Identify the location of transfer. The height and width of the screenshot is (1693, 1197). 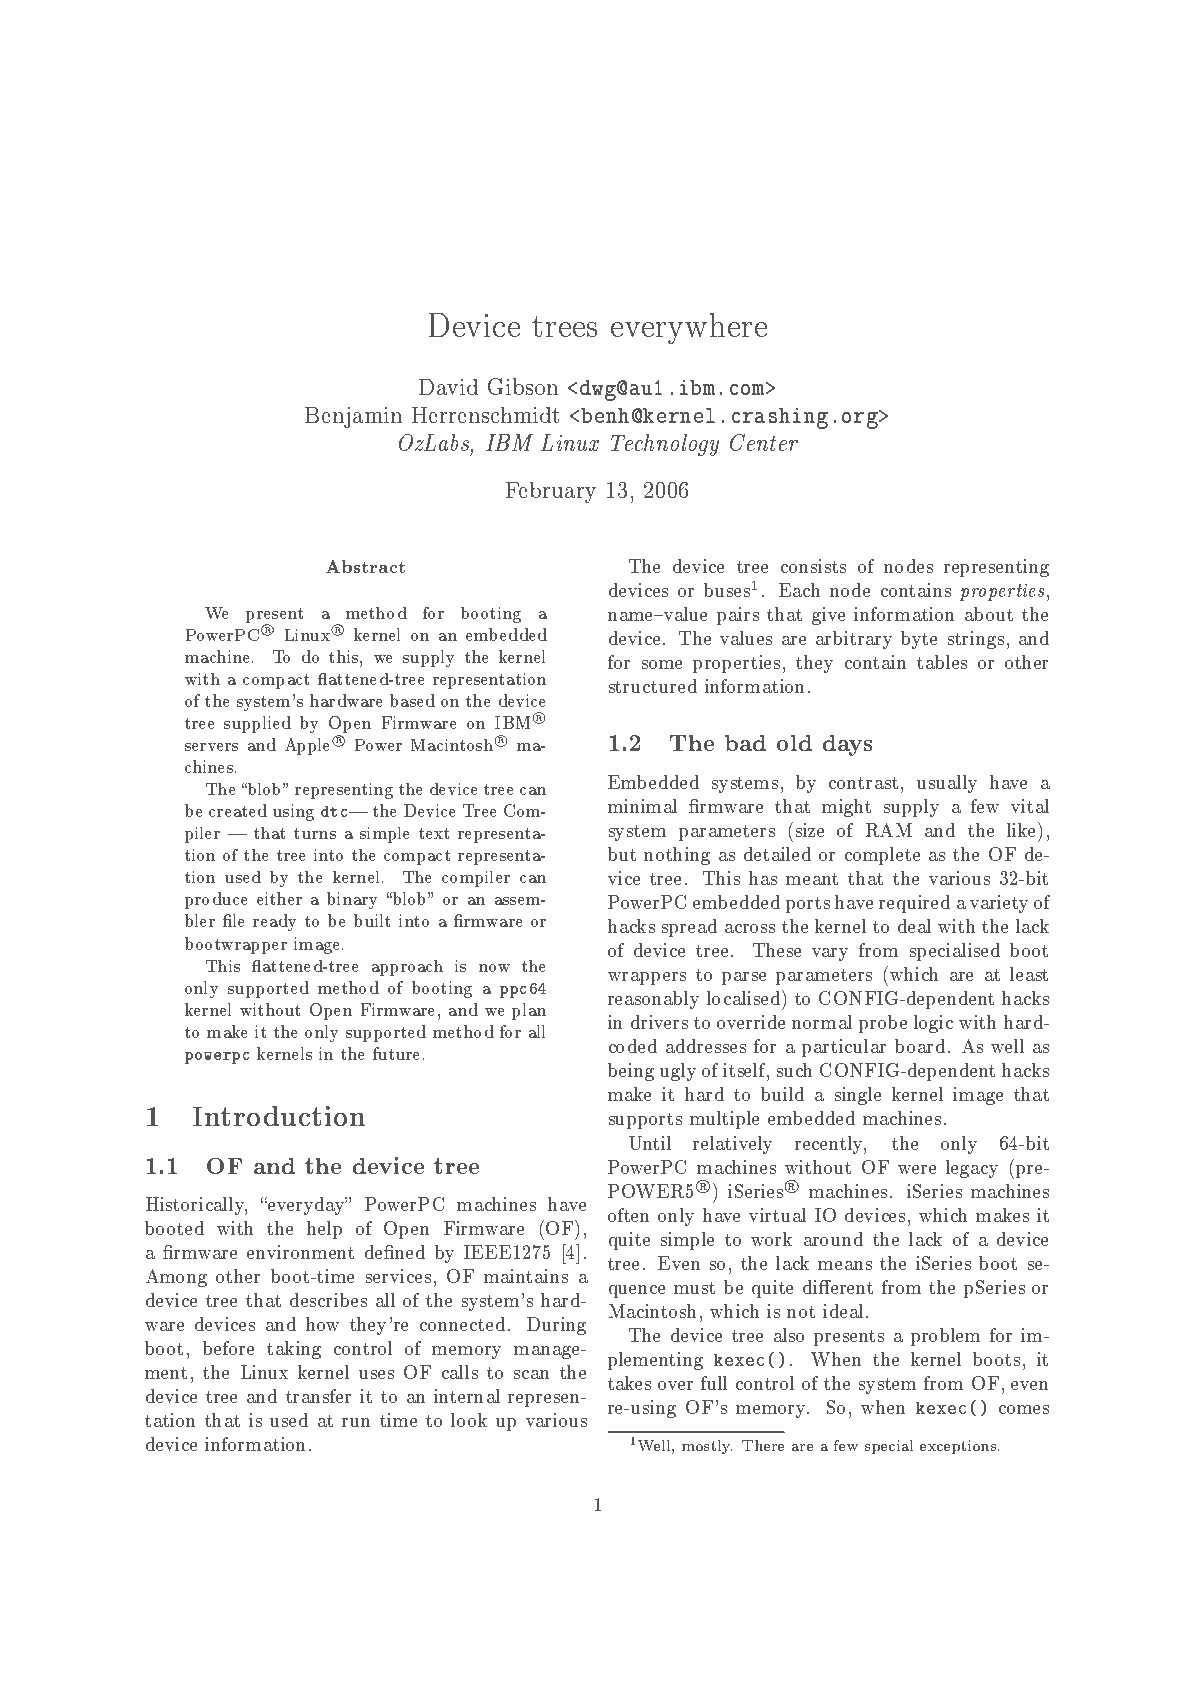
(318, 1396).
